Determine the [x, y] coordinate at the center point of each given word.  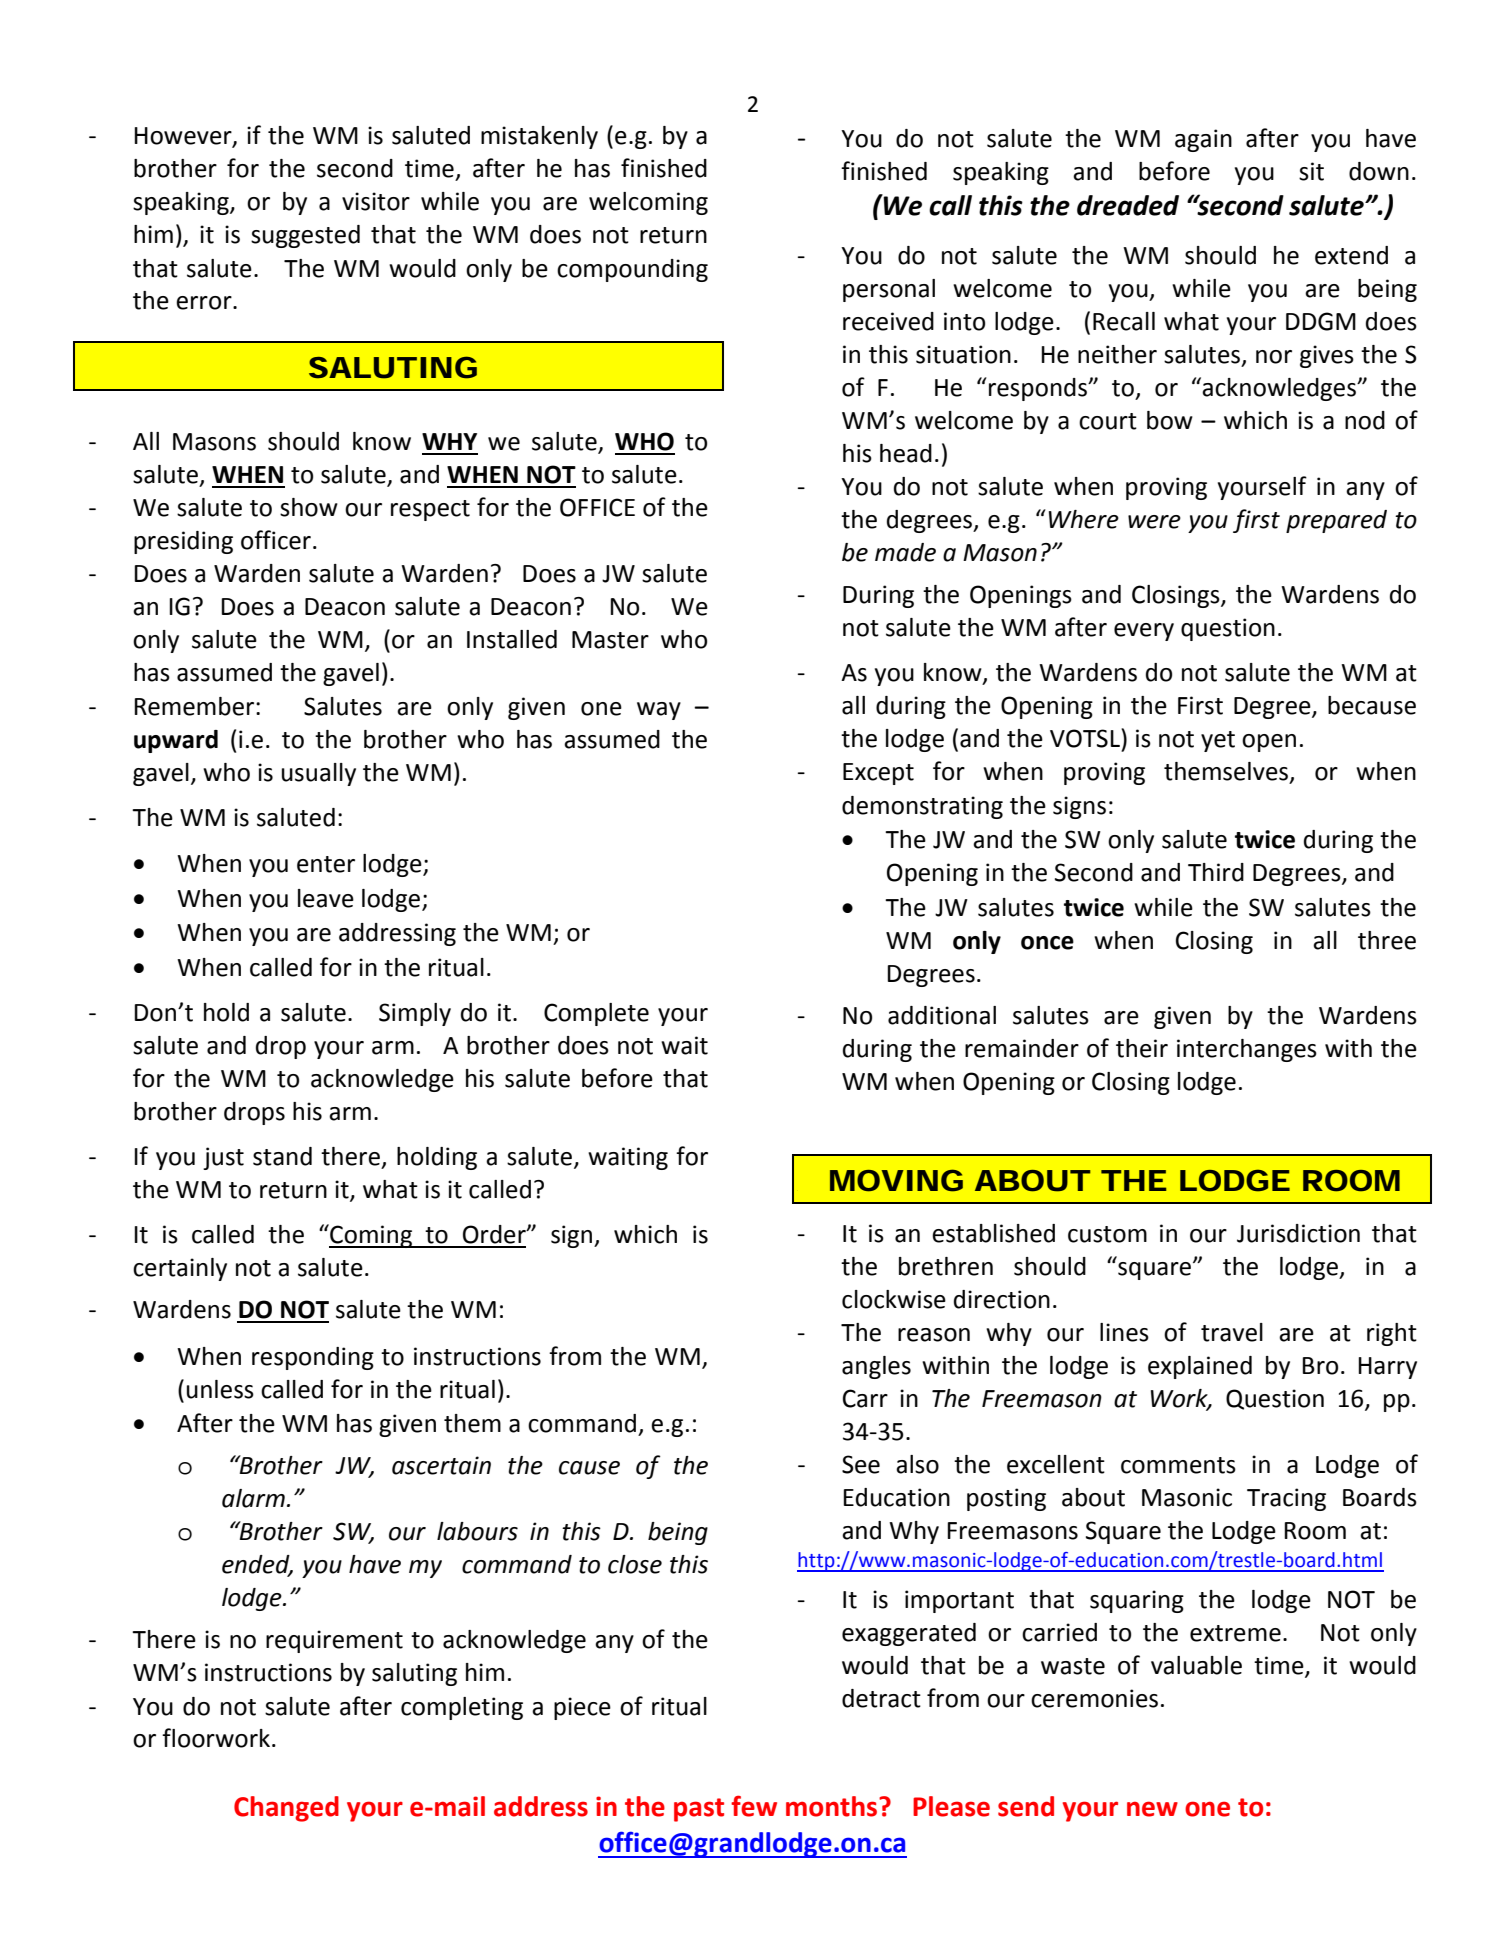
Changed [286, 1809]
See [861, 1464]
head [906, 453]
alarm [253, 1498]
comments [1178, 1465]
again [1203, 140]
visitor [376, 201]
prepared [1336, 521]
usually [319, 774]
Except [878, 774]
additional [942, 1015]
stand [282, 1156]
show [309, 507]
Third [1216, 872]
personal [889, 290]
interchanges [1247, 1050]
